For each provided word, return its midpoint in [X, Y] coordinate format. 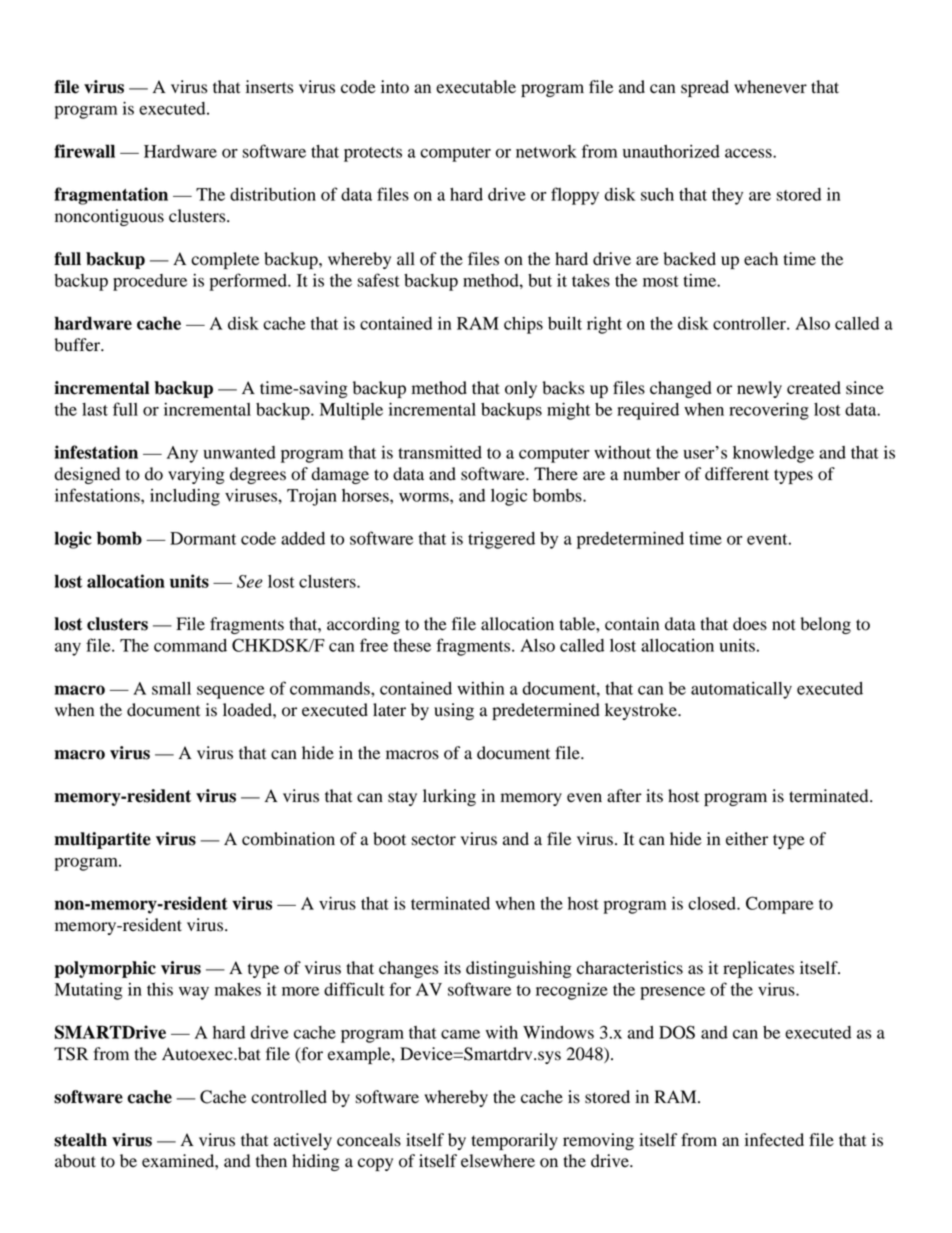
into [395, 87]
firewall [84, 151]
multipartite [102, 840]
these [412, 645]
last [95, 409]
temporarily [514, 1141]
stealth [80, 1140]
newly [759, 389]
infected [774, 1140]
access [749, 153]
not [784, 625]
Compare [779, 905]
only [521, 389]
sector [434, 840]
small [171, 688]
